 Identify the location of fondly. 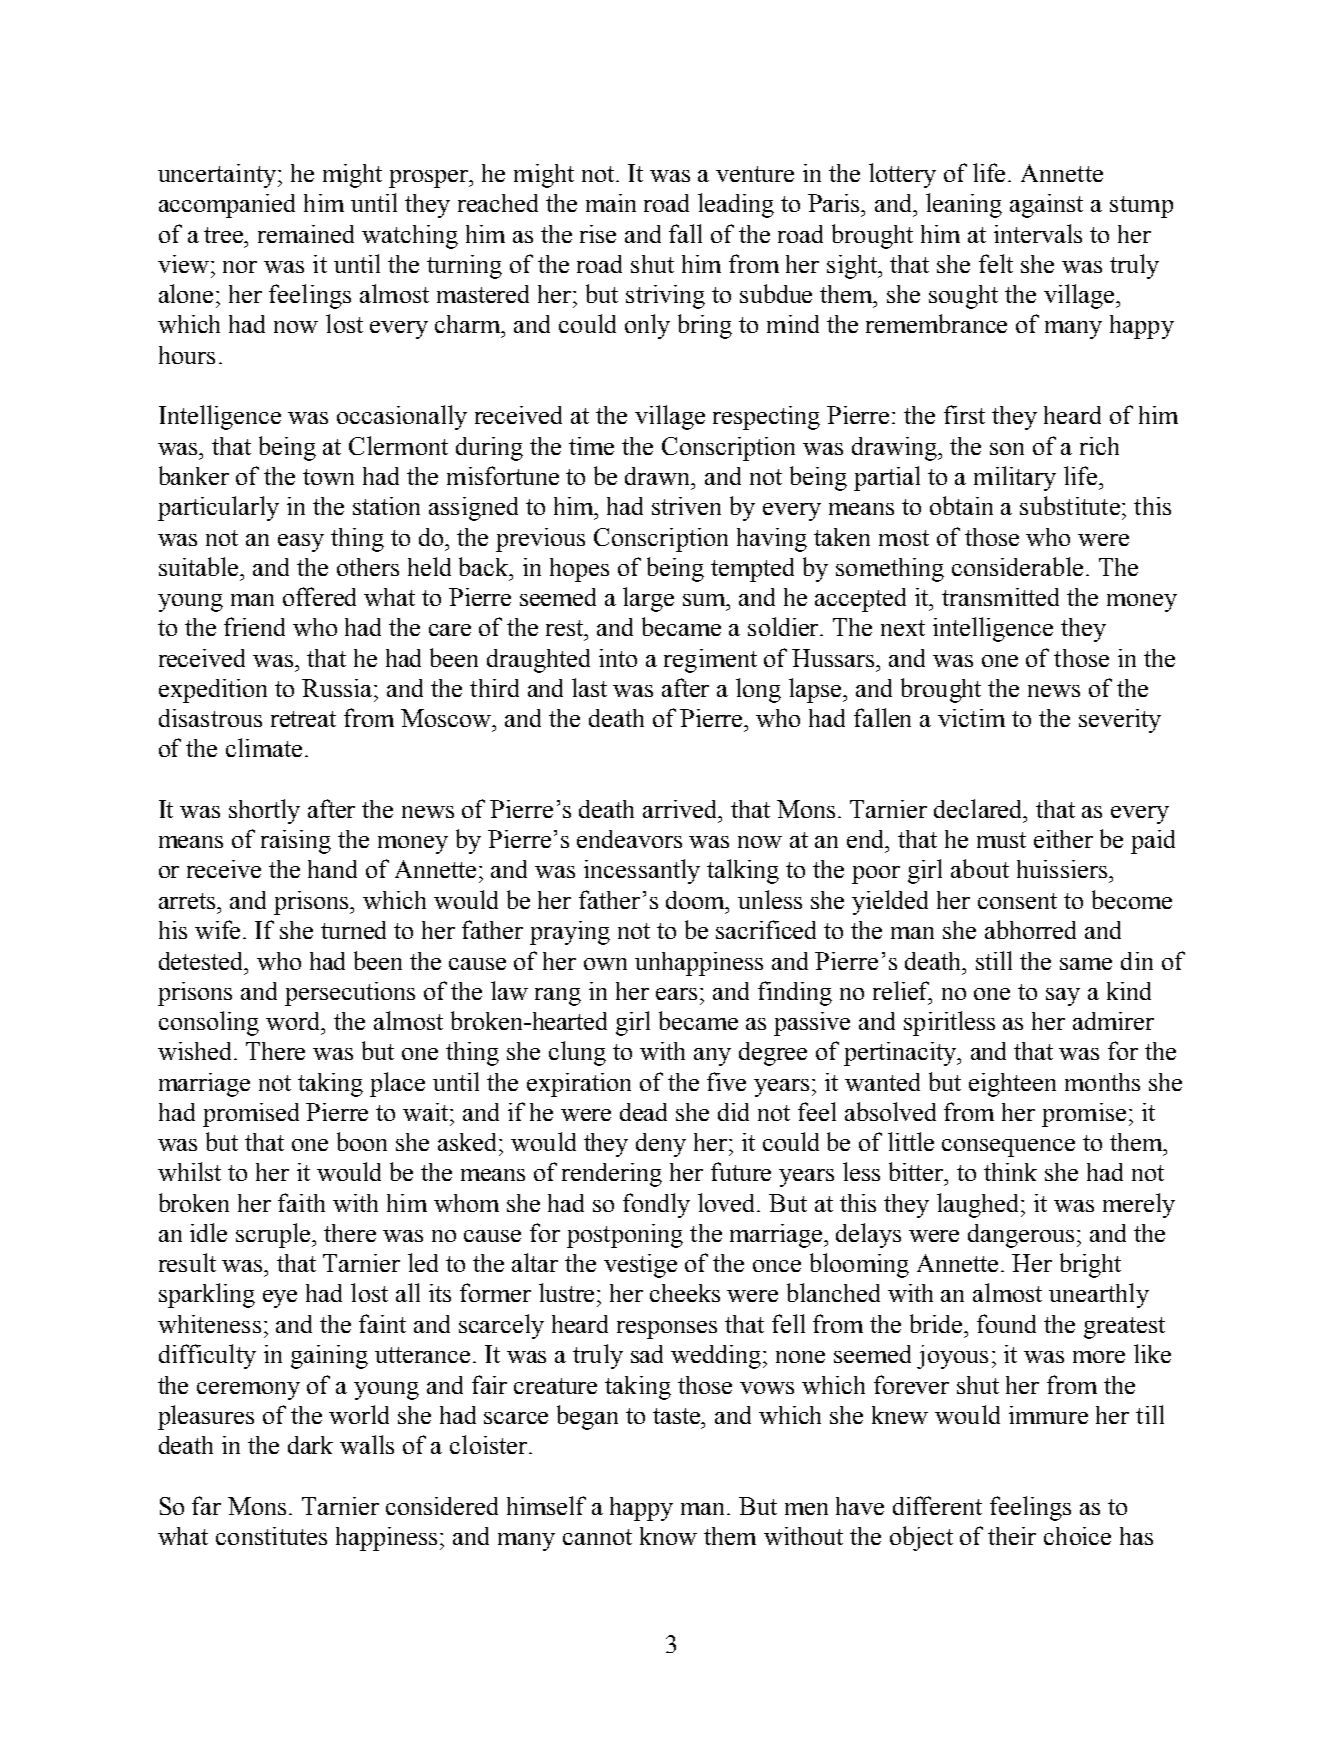
(656, 1205).
